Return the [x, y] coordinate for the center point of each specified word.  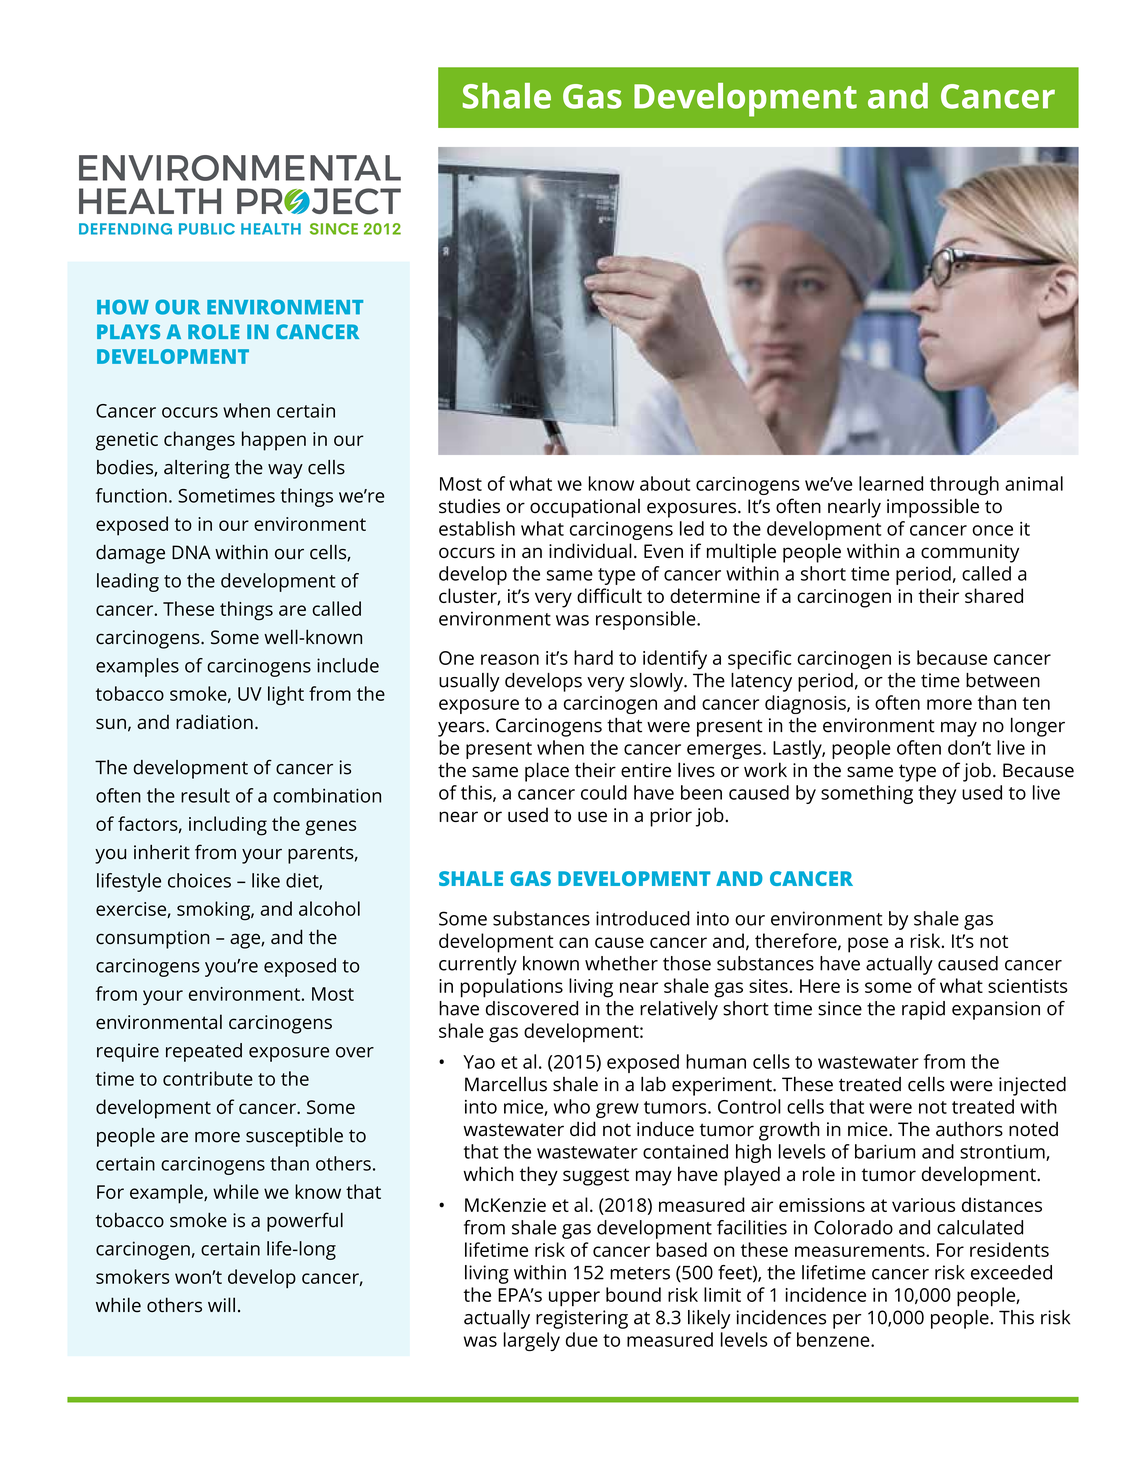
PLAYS [128, 331]
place [547, 772]
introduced [643, 918]
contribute [208, 1078]
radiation [214, 721]
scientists [1027, 986]
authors [969, 1129]
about [665, 483]
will [221, 1304]
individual [590, 550]
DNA [191, 552]
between [1003, 680]
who [572, 1106]
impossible [933, 508]
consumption [152, 939]
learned [891, 483]
